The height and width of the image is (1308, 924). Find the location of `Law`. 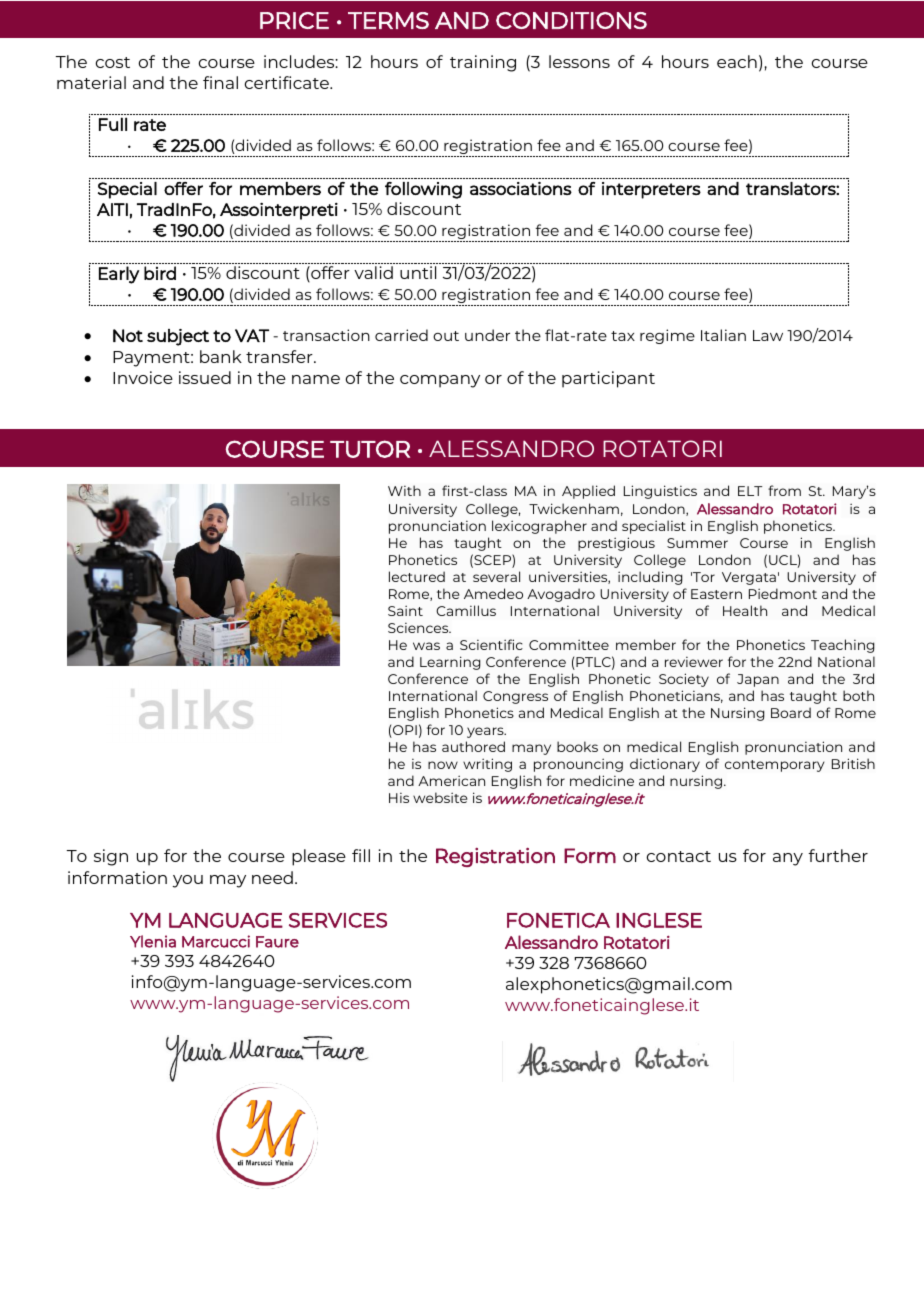

Law is located at coordinates (768, 335).
